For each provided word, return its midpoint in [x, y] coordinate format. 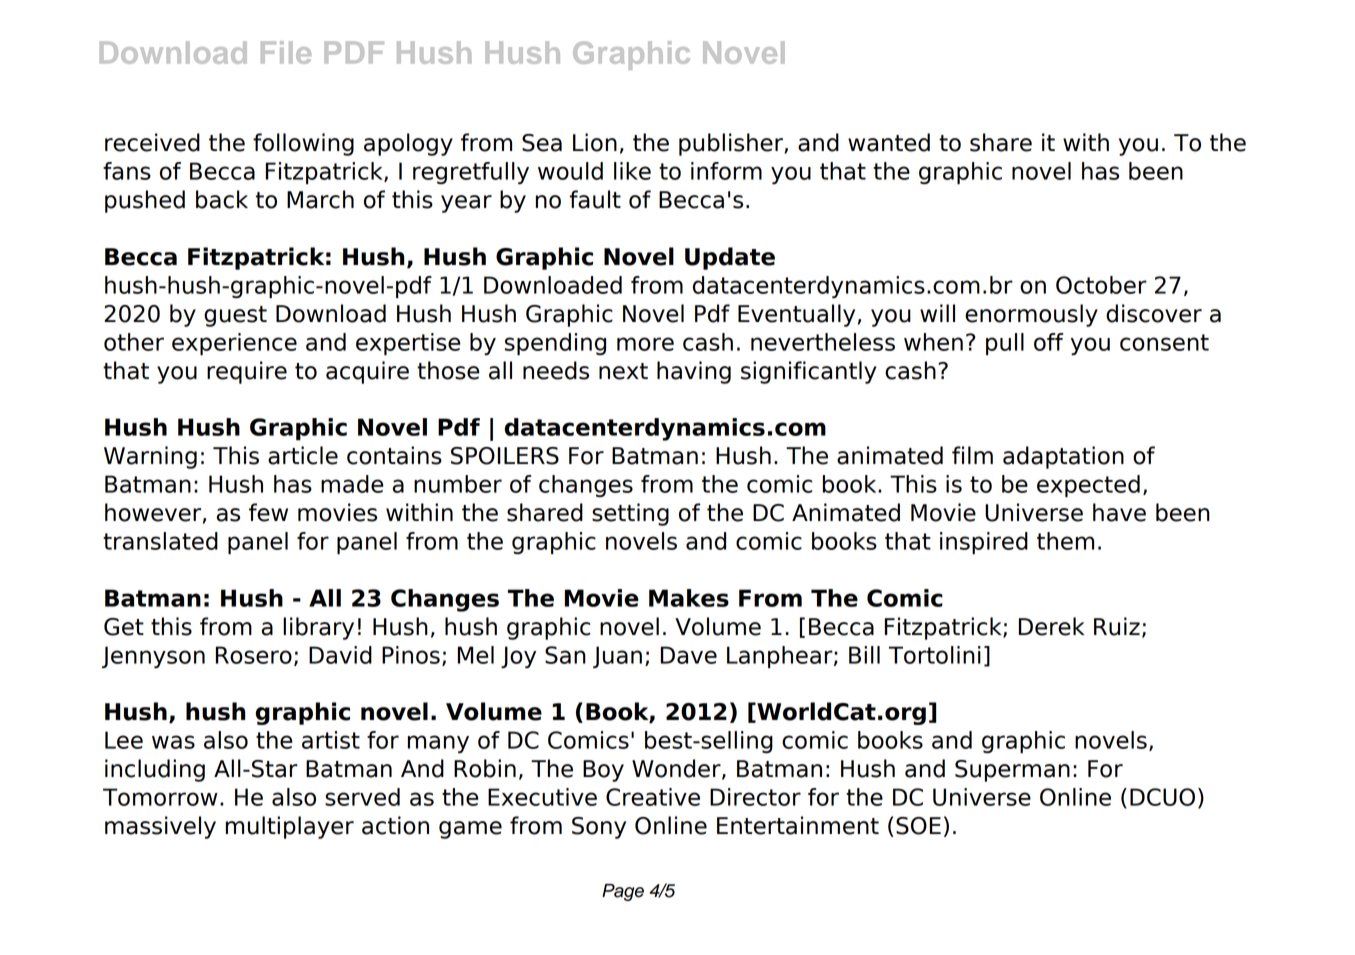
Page [623, 892]
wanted [889, 142]
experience [234, 344]
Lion [595, 142]
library [318, 628]
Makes [689, 598]
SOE [918, 826]
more [645, 344]
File [286, 52]
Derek [1052, 626]
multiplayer [290, 827]
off [1048, 342]
